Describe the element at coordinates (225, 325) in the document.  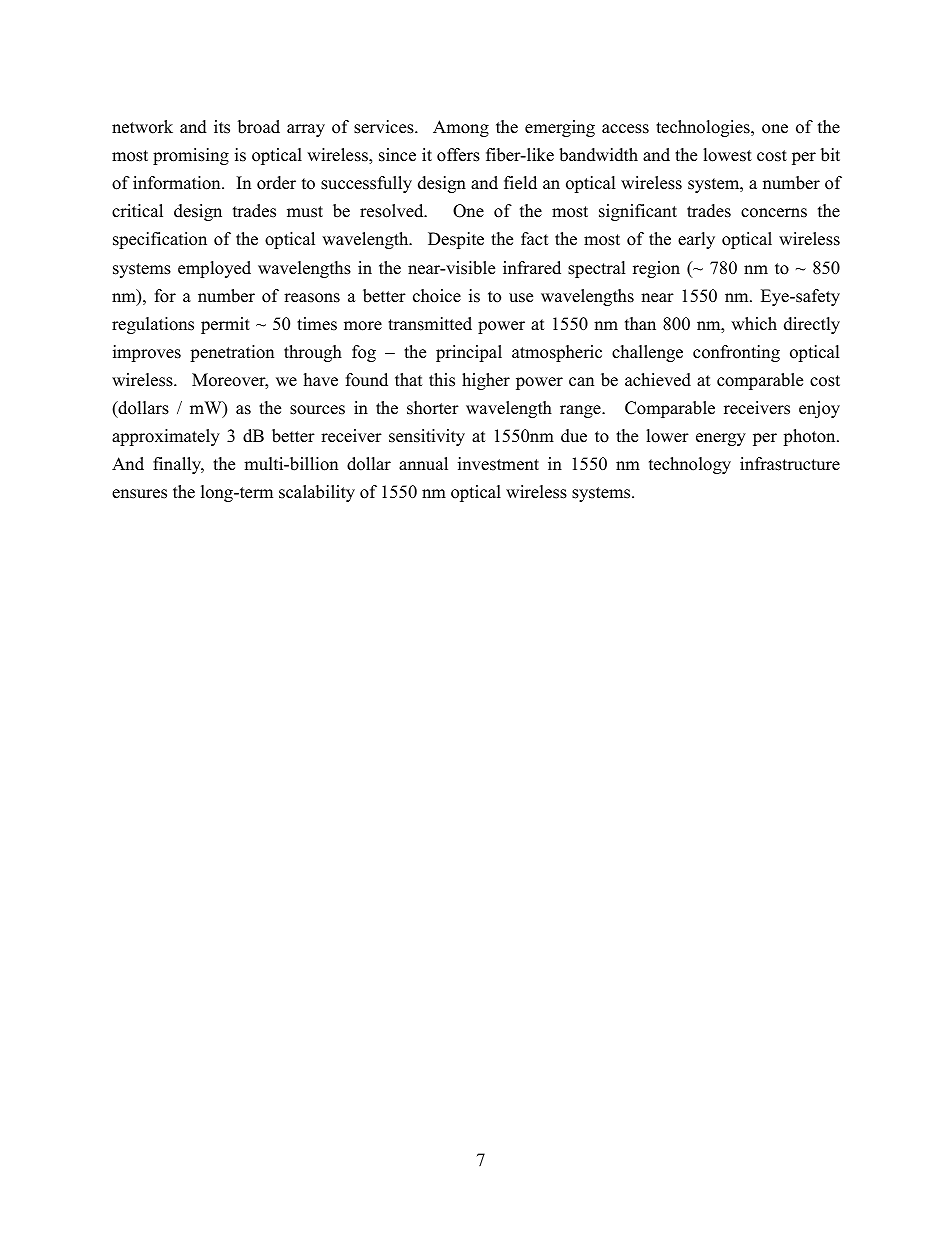
I see `permit` at that location.
